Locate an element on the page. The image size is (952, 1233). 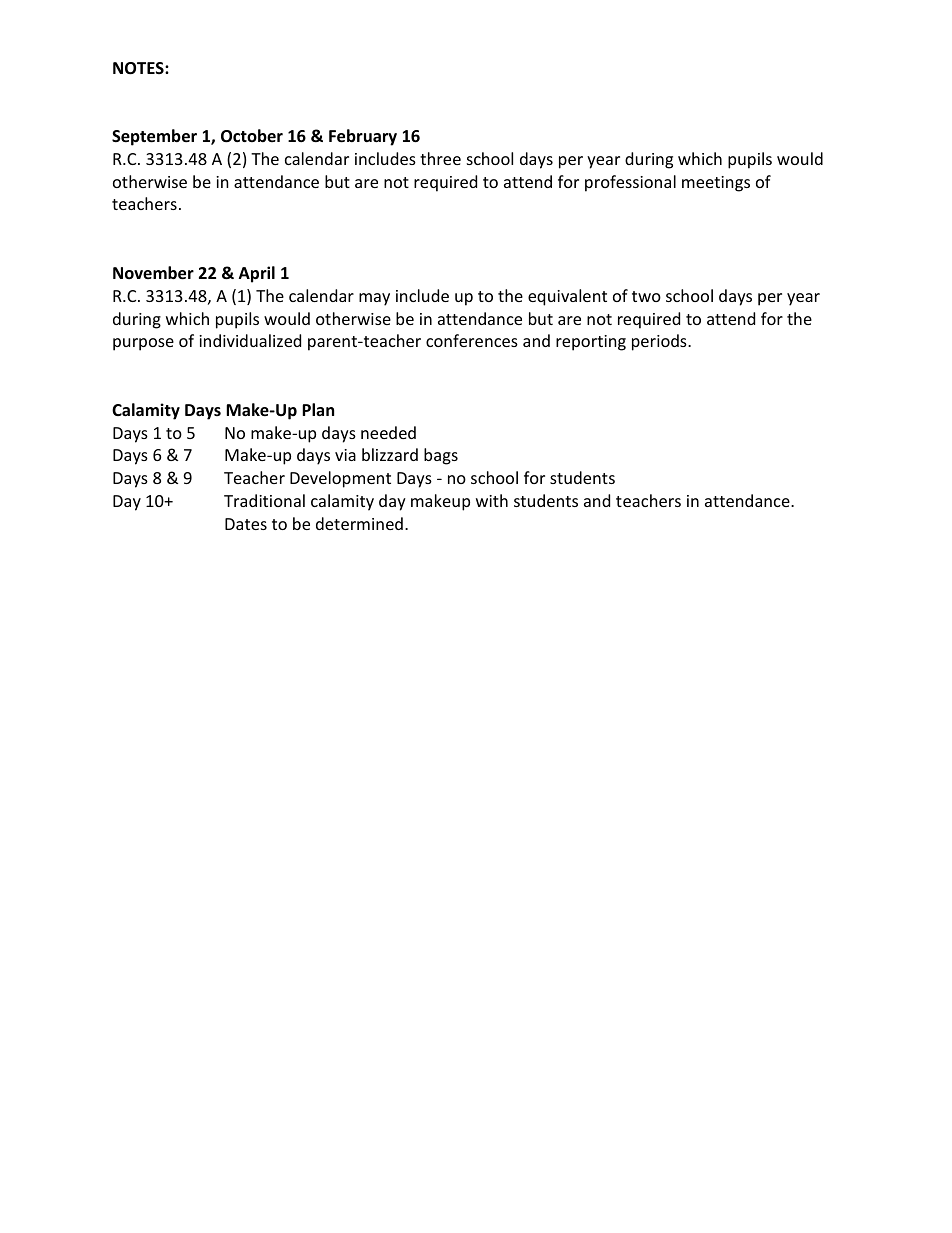
NOTES is located at coordinates (139, 68).
